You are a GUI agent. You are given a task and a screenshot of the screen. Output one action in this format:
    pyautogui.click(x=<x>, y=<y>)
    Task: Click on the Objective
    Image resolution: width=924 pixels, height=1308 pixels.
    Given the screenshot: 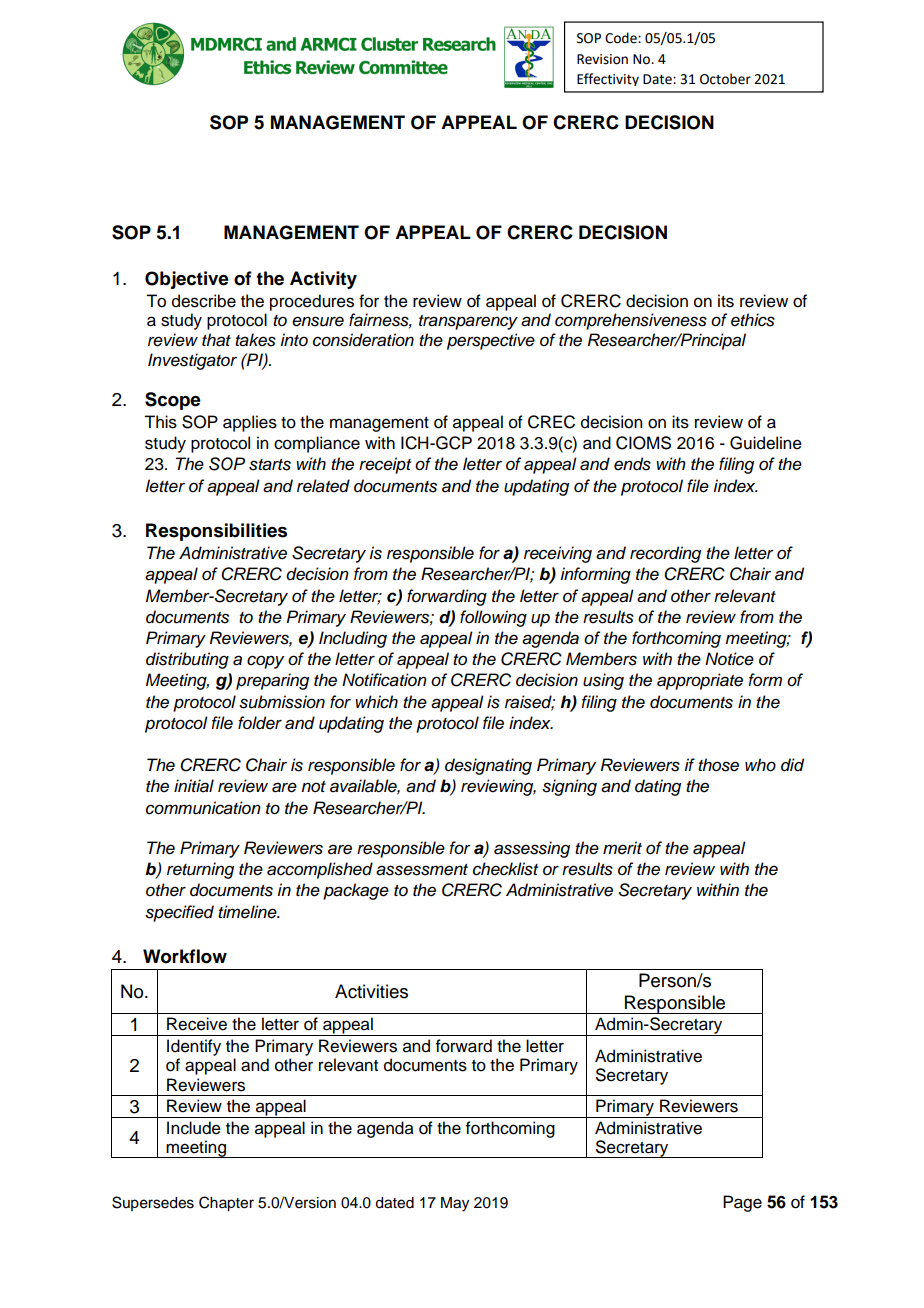 What is the action you would take?
    pyautogui.click(x=187, y=280)
